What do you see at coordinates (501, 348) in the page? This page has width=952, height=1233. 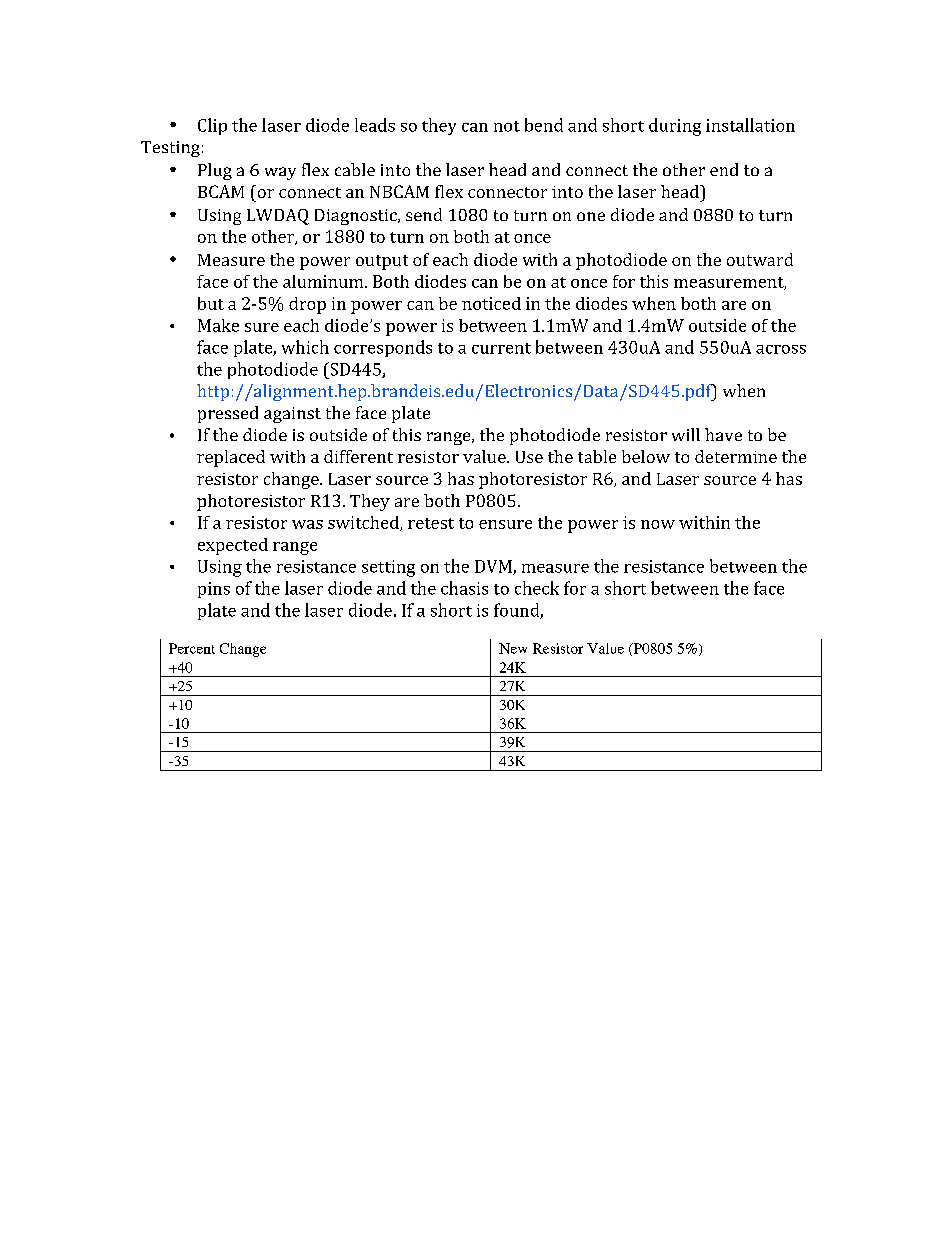 I see `current` at bounding box center [501, 348].
